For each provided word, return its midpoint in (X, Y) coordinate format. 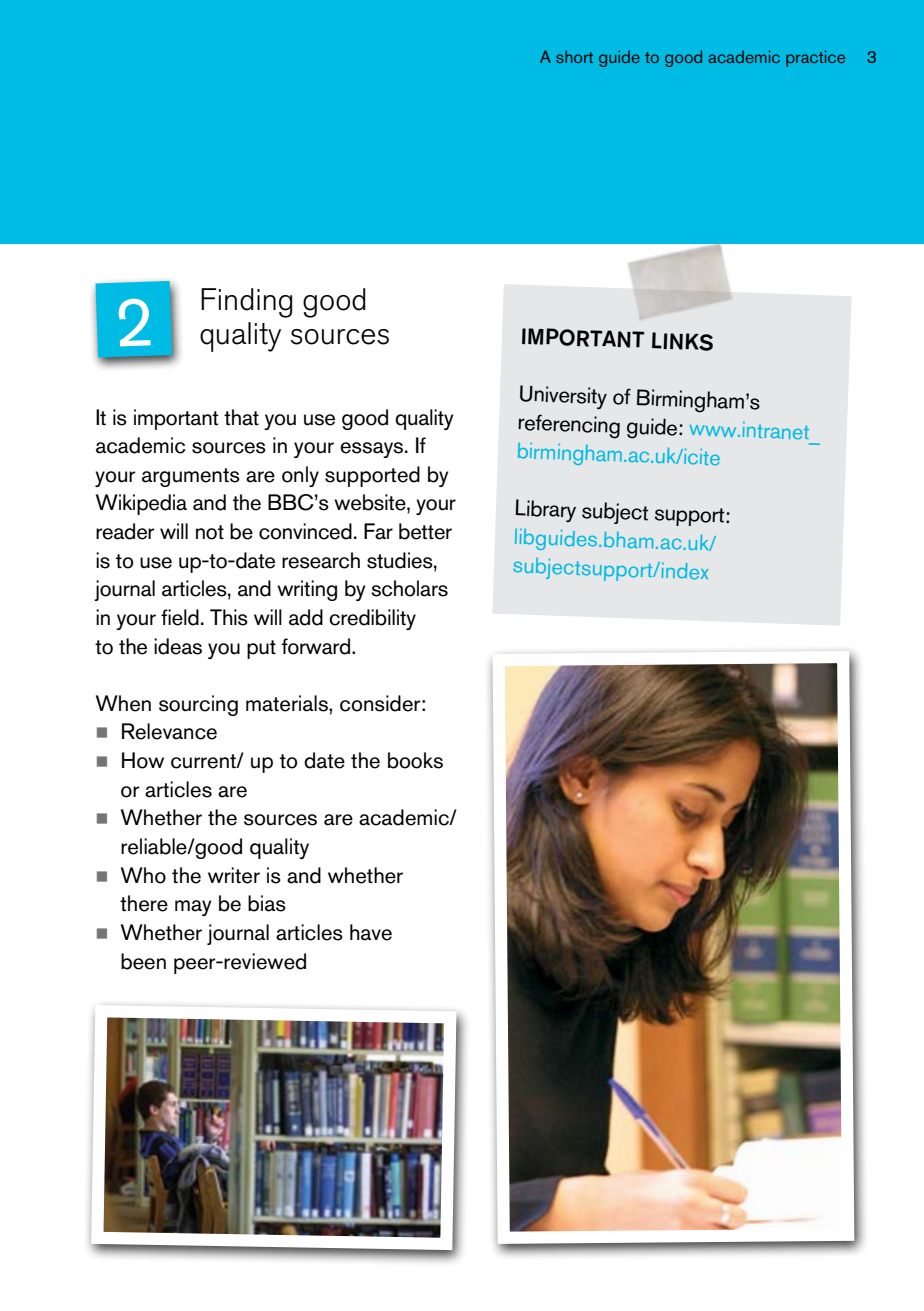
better (425, 531)
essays (373, 450)
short (574, 56)
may (193, 908)
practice (815, 58)
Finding (246, 303)
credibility (372, 619)
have (371, 932)
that (241, 417)
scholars (409, 588)
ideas (178, 646)
